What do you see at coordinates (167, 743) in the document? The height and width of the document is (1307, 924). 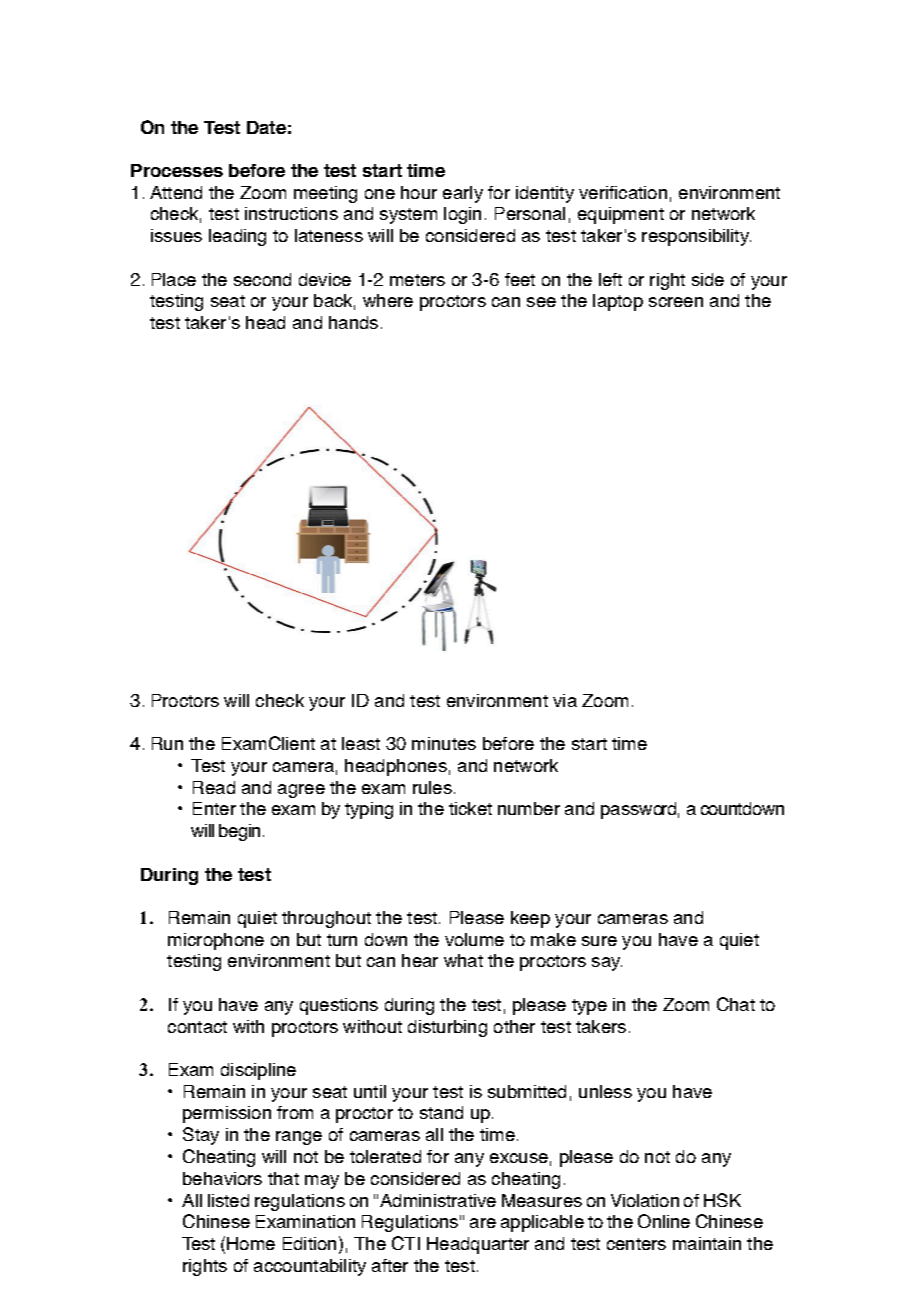 I see `Run` at bounding box center [167, 743].
